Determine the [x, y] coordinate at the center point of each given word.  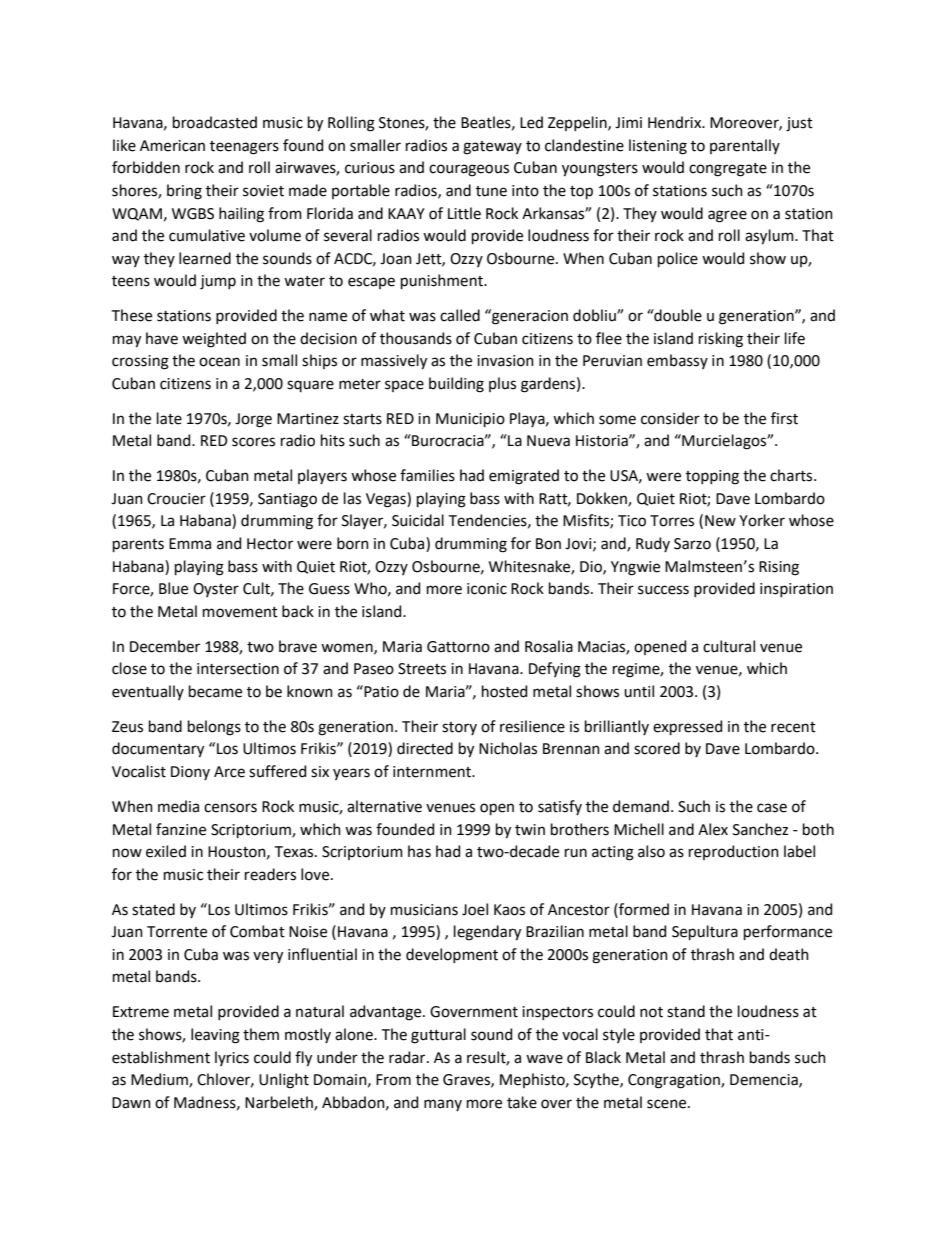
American [172, 146]
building [456, 385]
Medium [160, 1080]
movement [240, 612]
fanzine [181, 829]
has [419, 851]
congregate [728, 170]
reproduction [734, 852]
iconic [487, 589]
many [443, 1105]
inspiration [796, 590]
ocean [219, 362]
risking [721, 340]
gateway [492, 148]
